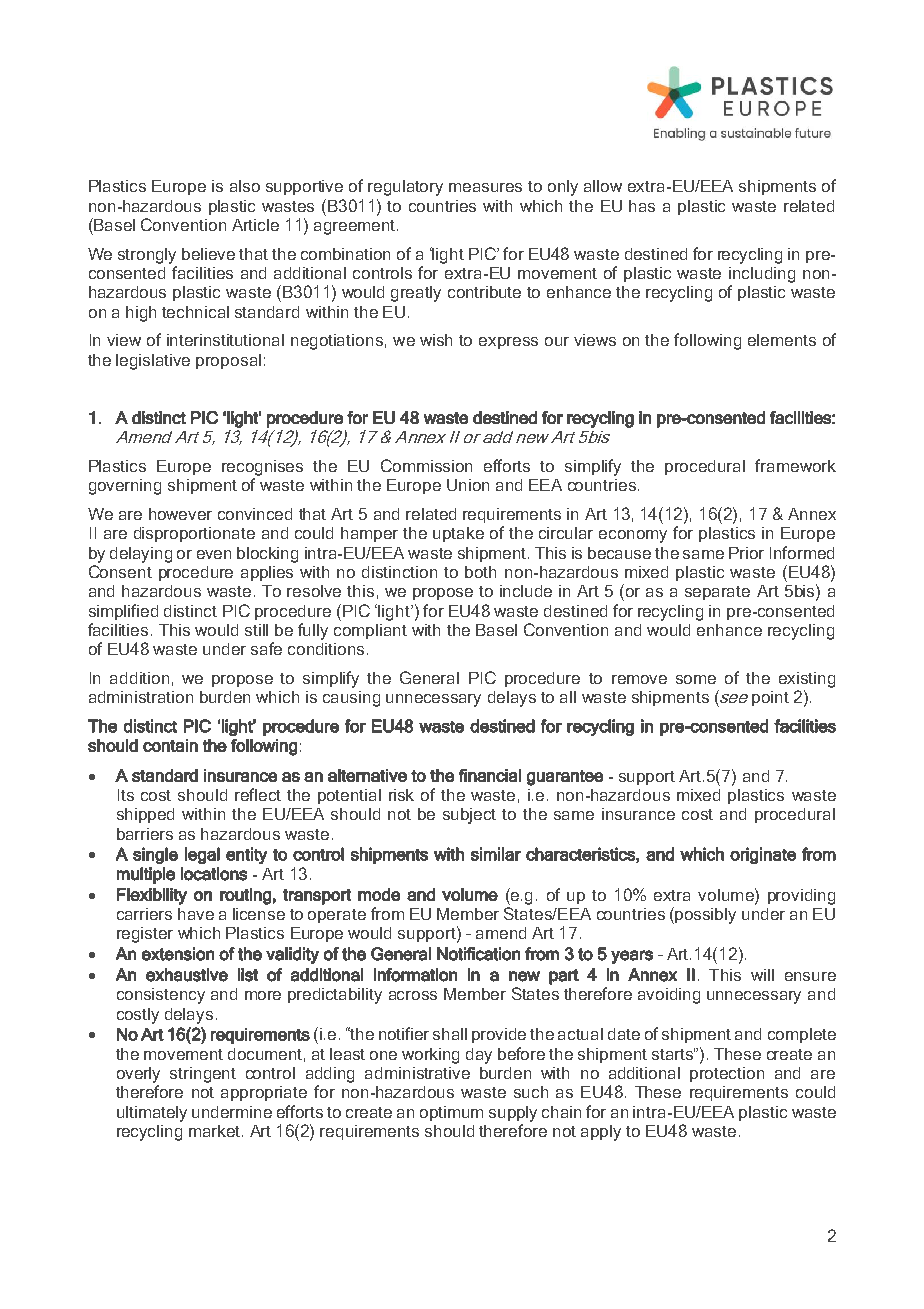 The image size is (924, 1309). What do you see at coordinates (727, 1074) in the screenshot?
I see `protection` at bounding box center [727, 1074].
